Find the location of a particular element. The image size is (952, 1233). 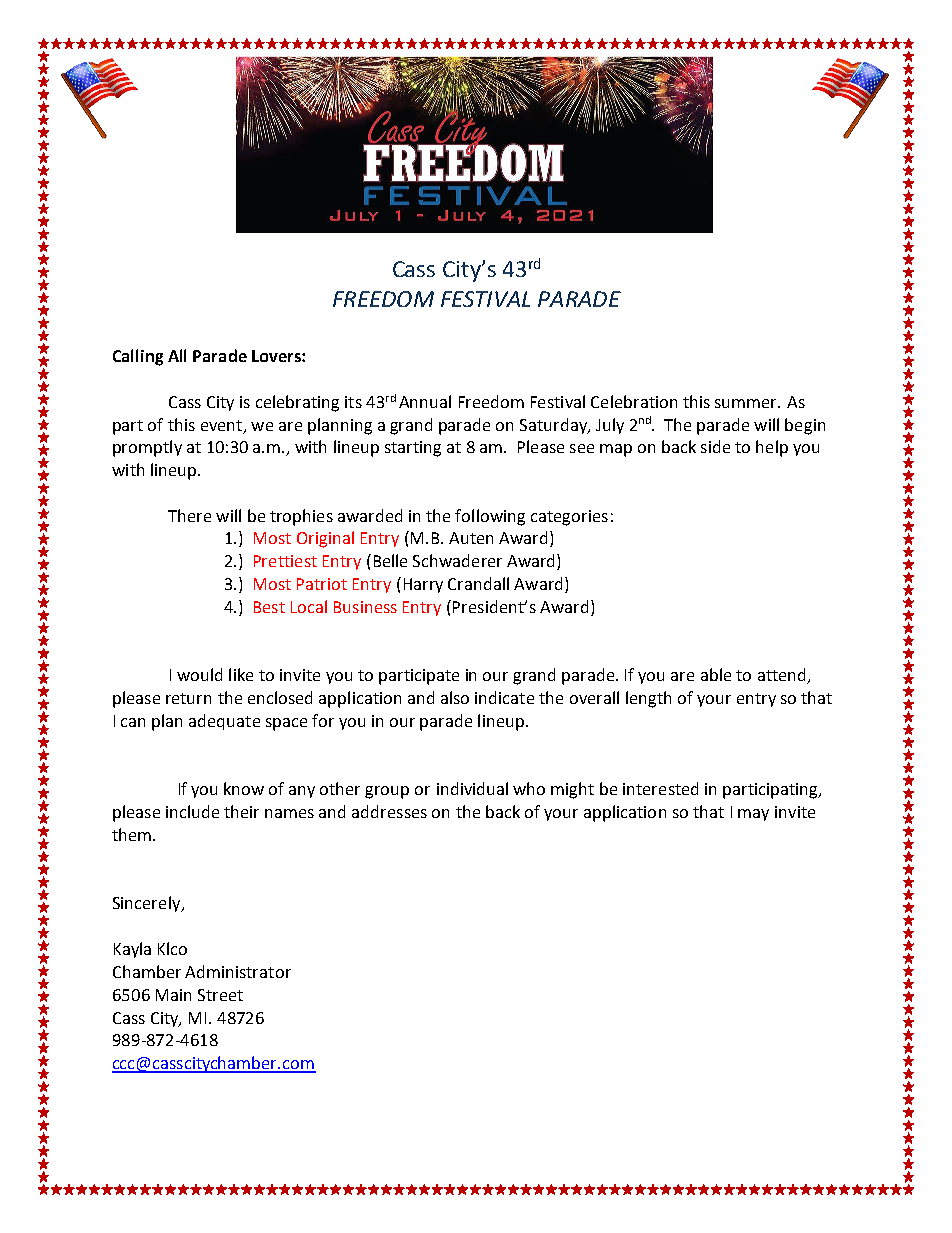

interested is located at coordinates (660, 788).
